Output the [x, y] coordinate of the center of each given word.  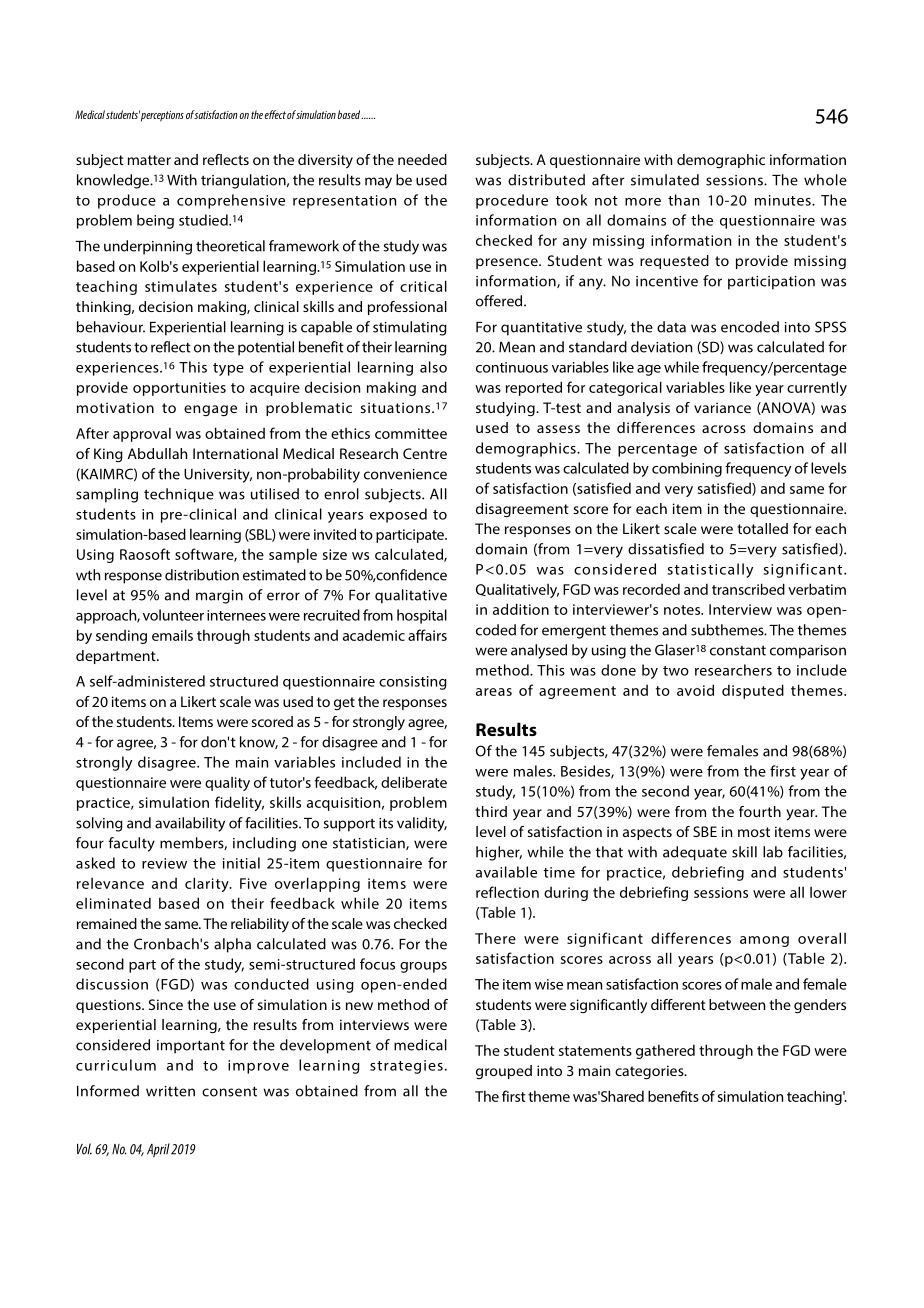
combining [687, 469]
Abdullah [157, 453]
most [754, 832]
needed [422, 159]
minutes [784, 200]
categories [650, 1072]
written [170, 1091]
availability [190, 824]
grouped [504, 1072]
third [491, 811]
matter [149, 160]
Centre [425, 453]
